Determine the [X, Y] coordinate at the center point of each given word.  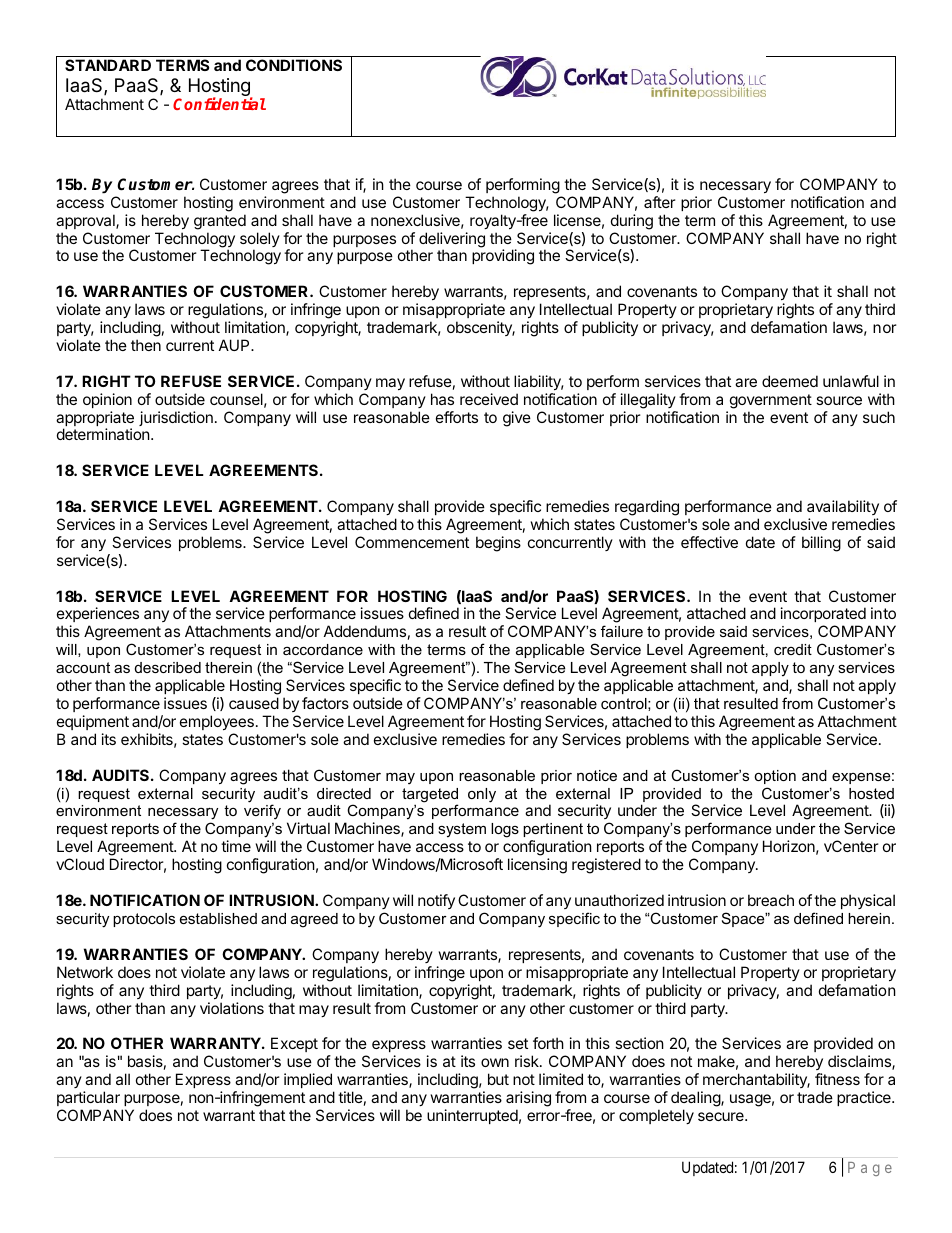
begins [498, 544]
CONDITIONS [294, 65]
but [498, 1079]
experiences [98, 616]
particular [88, 1098]
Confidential [219, 103]
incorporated [823, 616]
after [660, 202]
